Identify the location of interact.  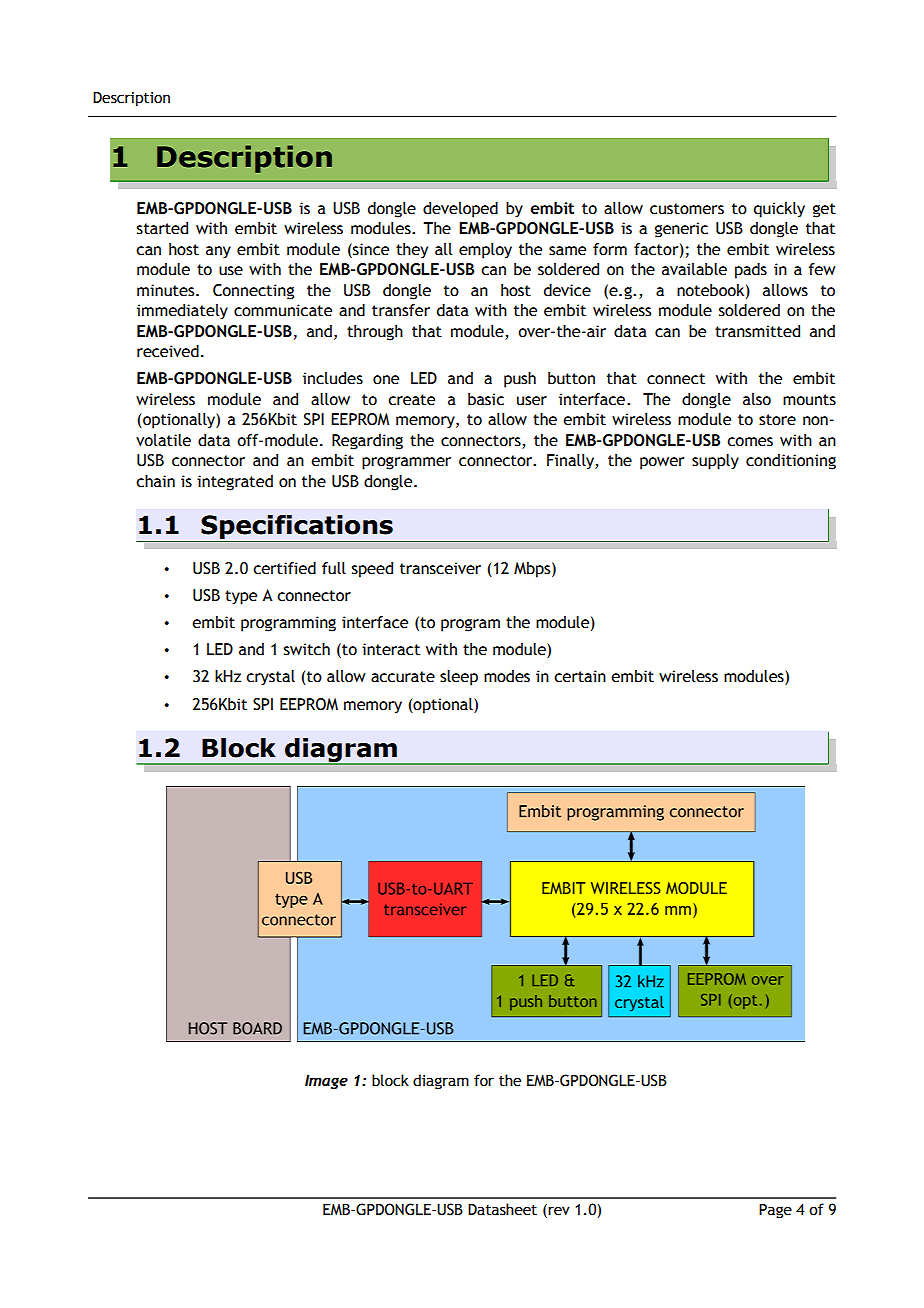
(391, 649).
